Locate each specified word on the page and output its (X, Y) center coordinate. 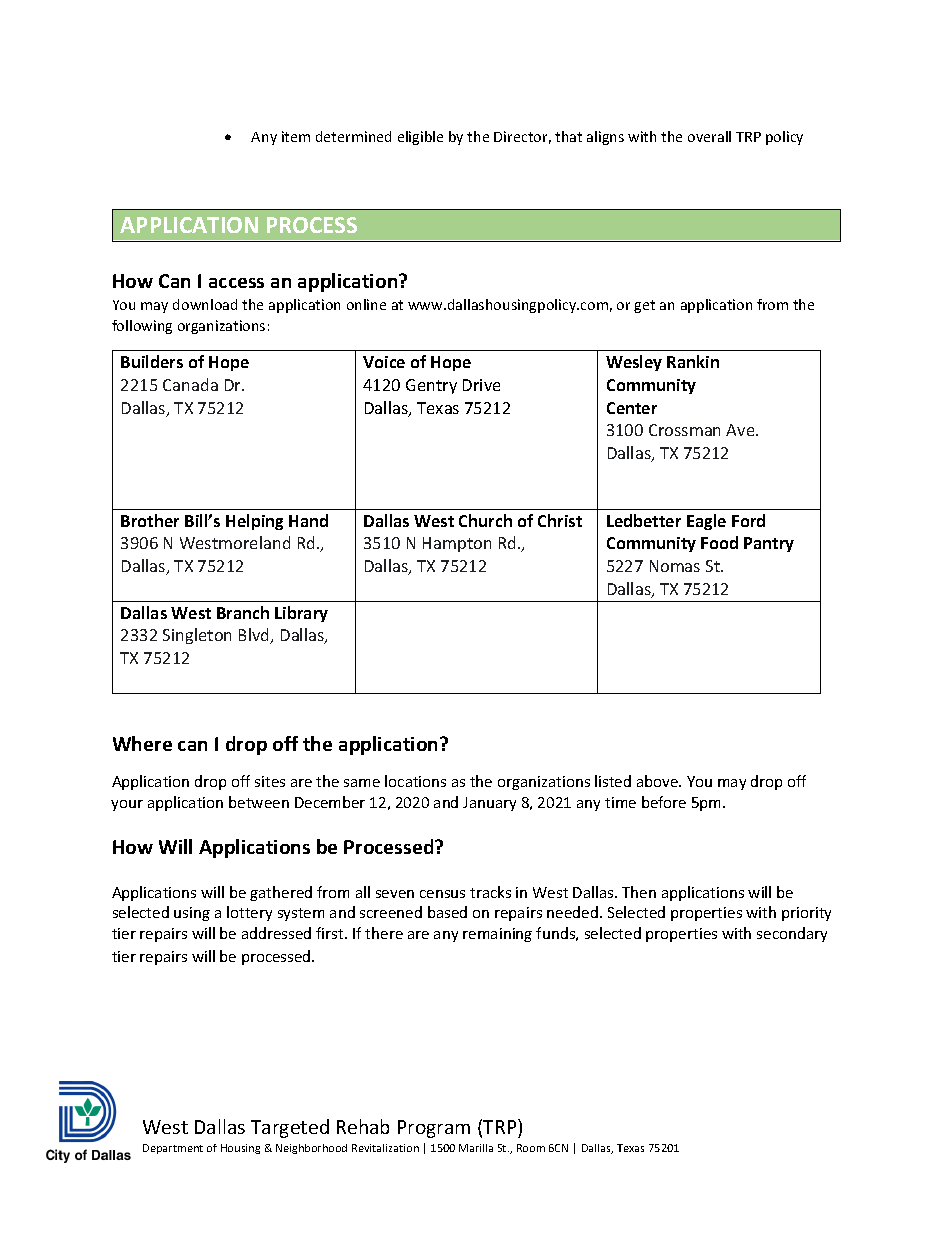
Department (173, 1149)
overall (709, 136)
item (296, 136)
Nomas (675, 566)
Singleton (197, 636)
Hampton (457, 544)
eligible (420, 138)
